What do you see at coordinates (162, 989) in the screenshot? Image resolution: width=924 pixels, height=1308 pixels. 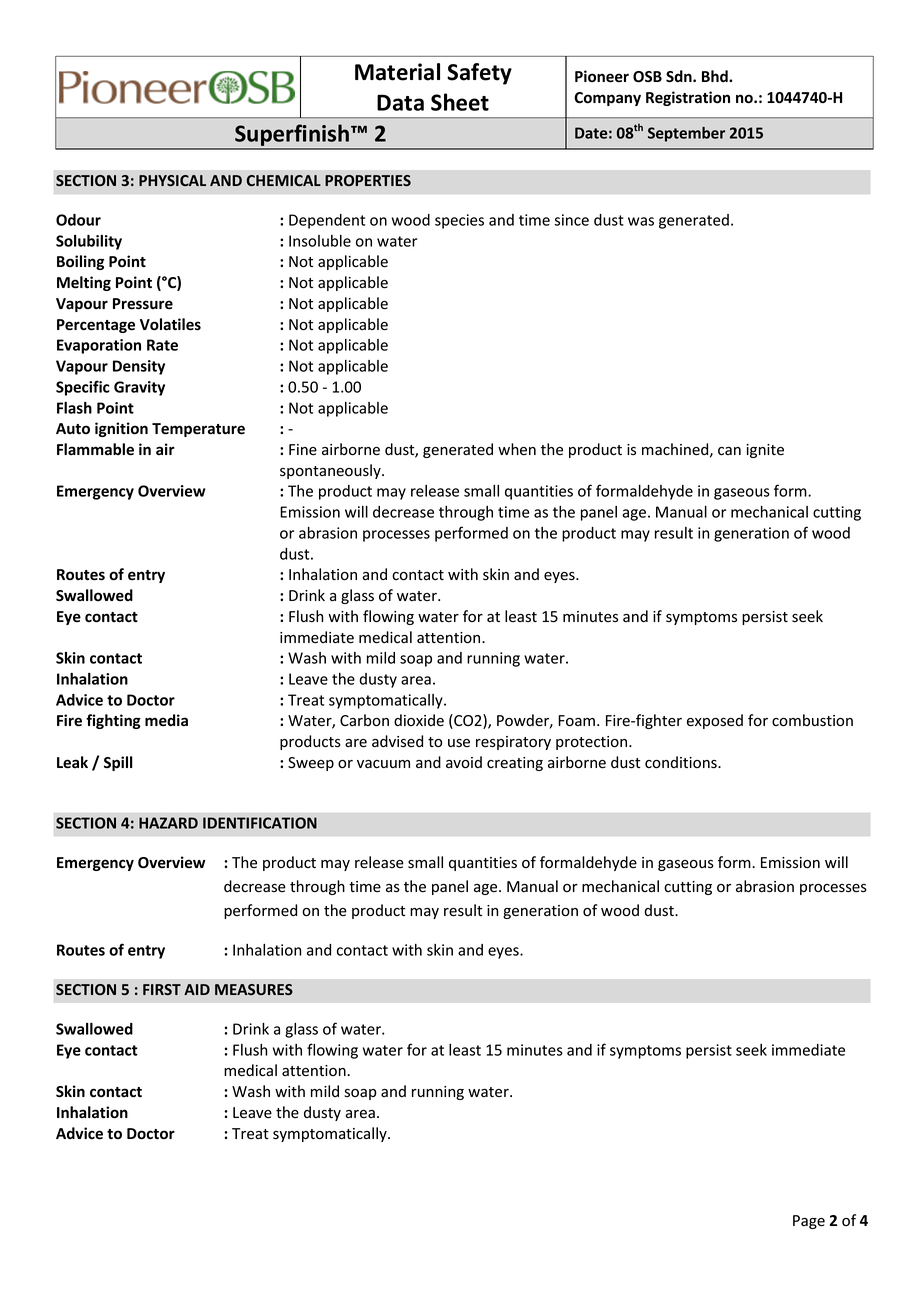 I see `FIRST` at bounding box center [162, 989].
